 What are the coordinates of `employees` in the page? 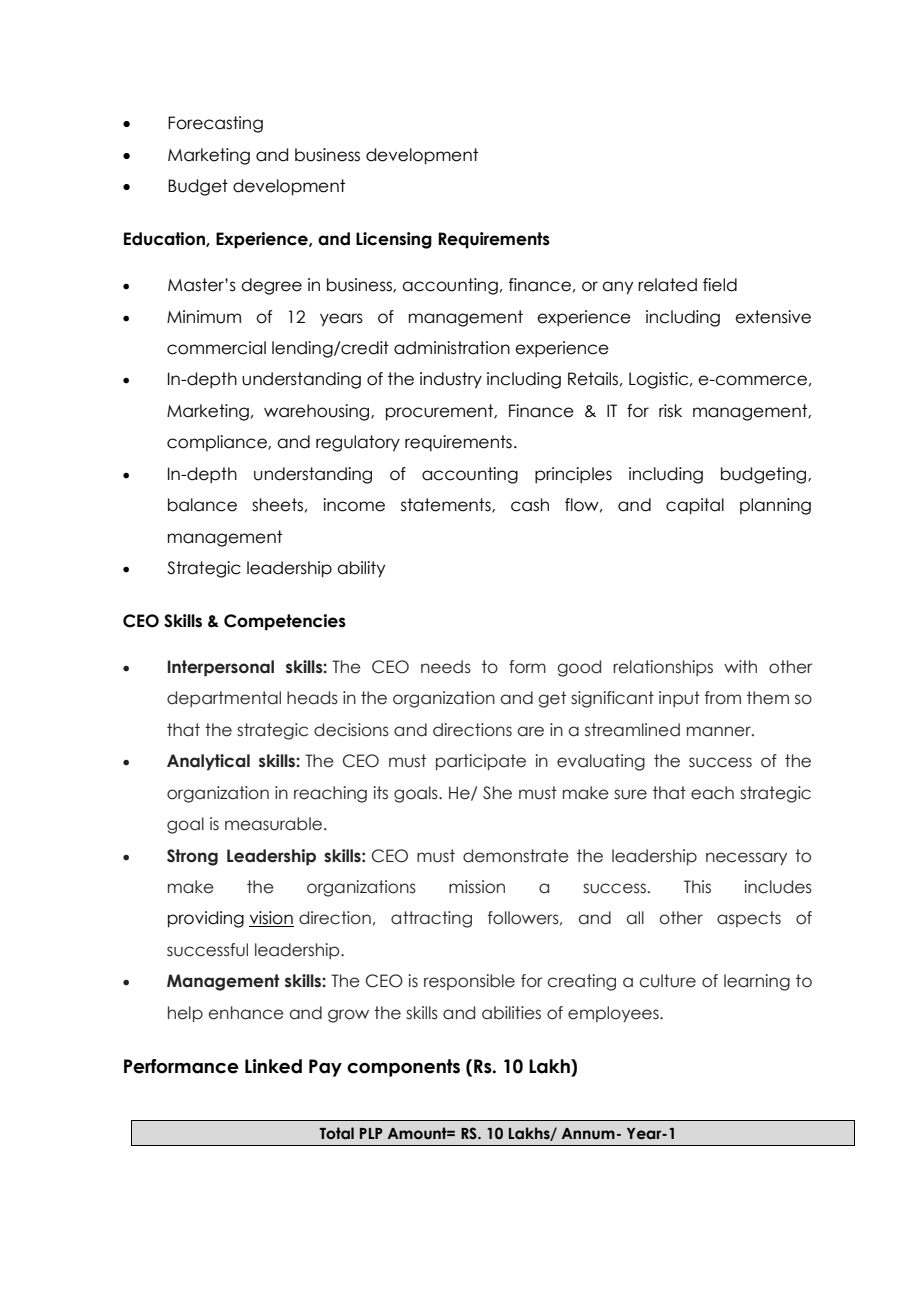 It's located at (614, 1014).
